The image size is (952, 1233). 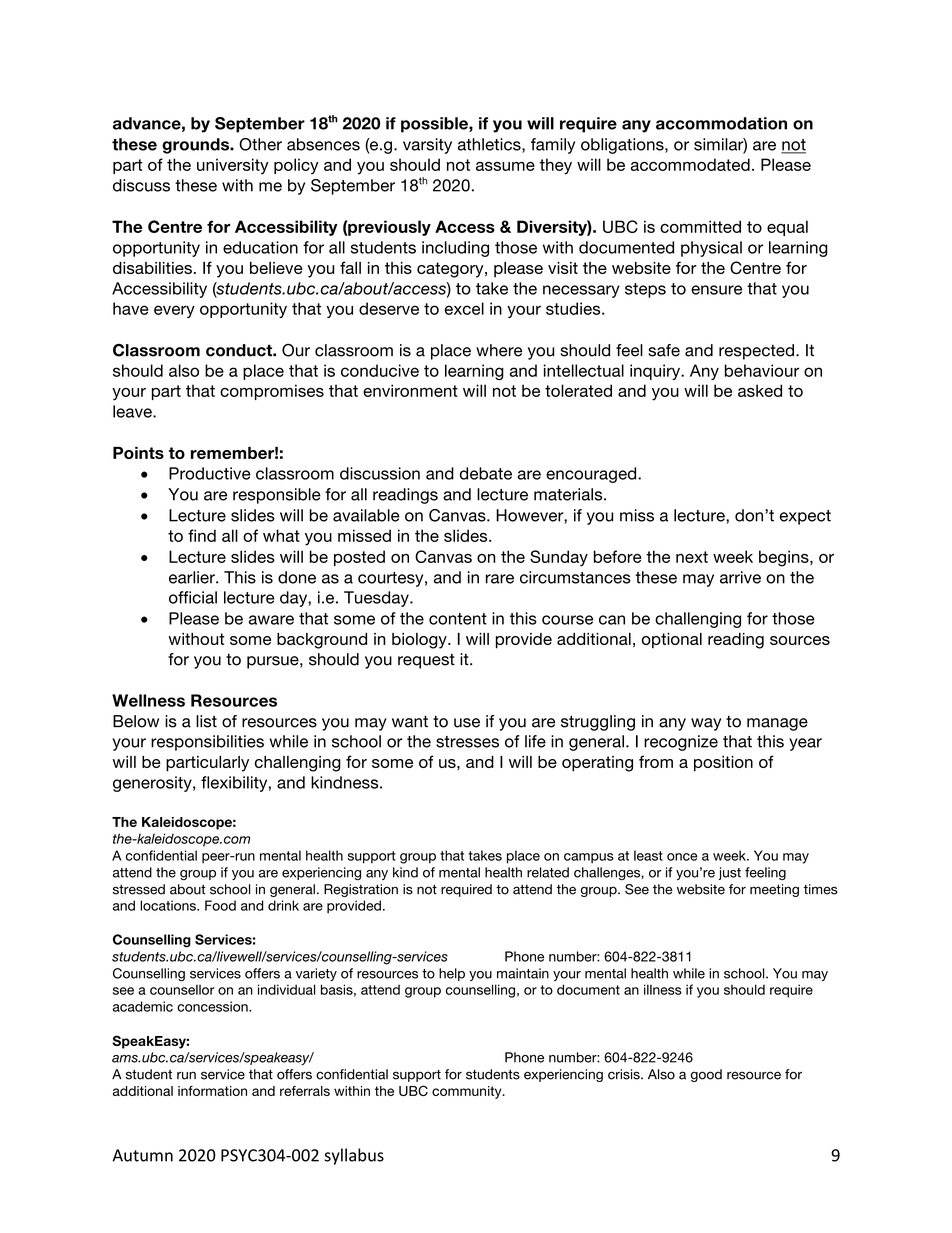 I want to click on compromises, so click(x=272, y=392).
